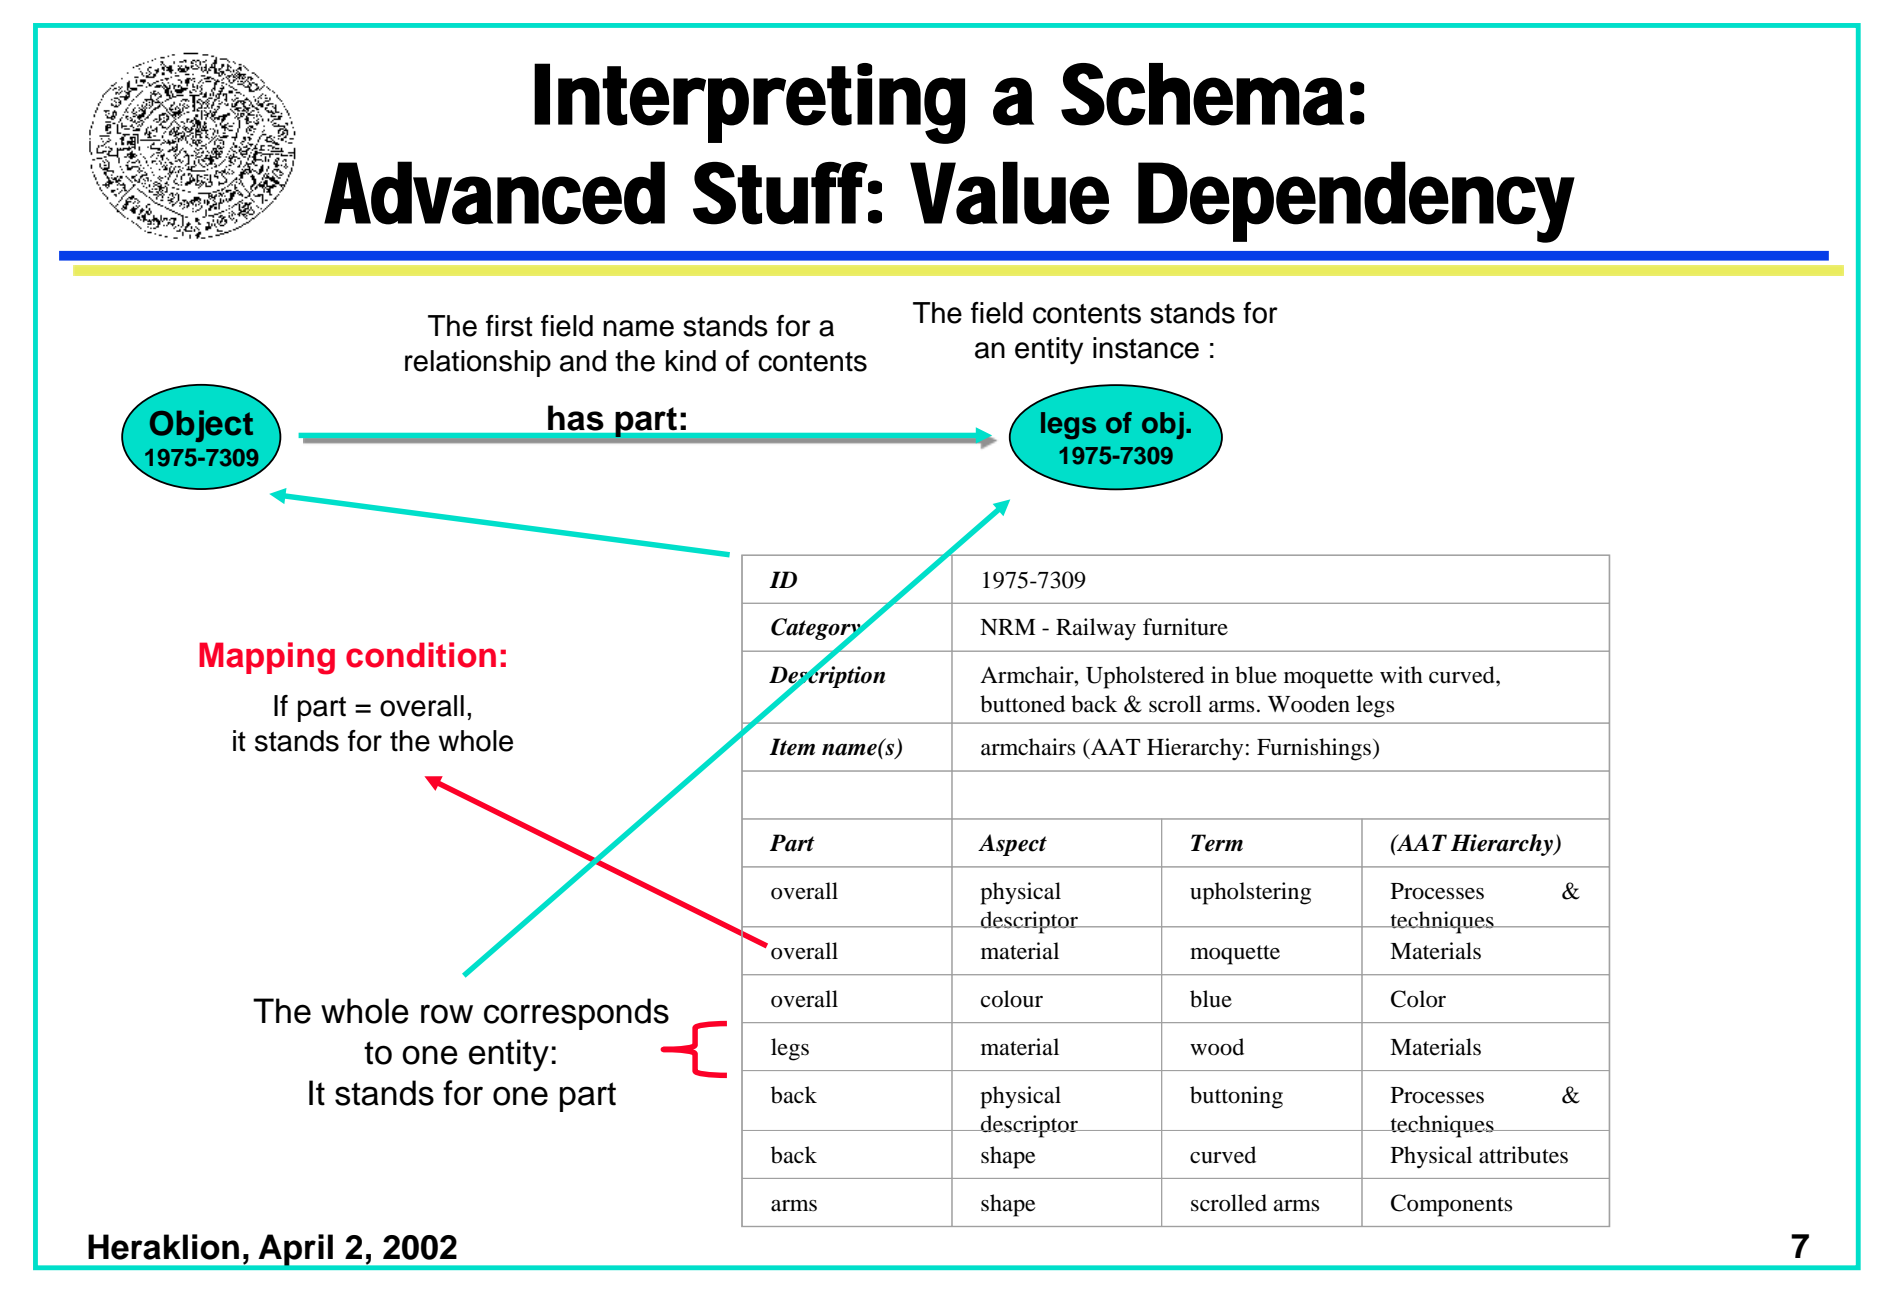 The width and height of the page is (1891, 1309). I want to click on Object, so click(201, 426).
